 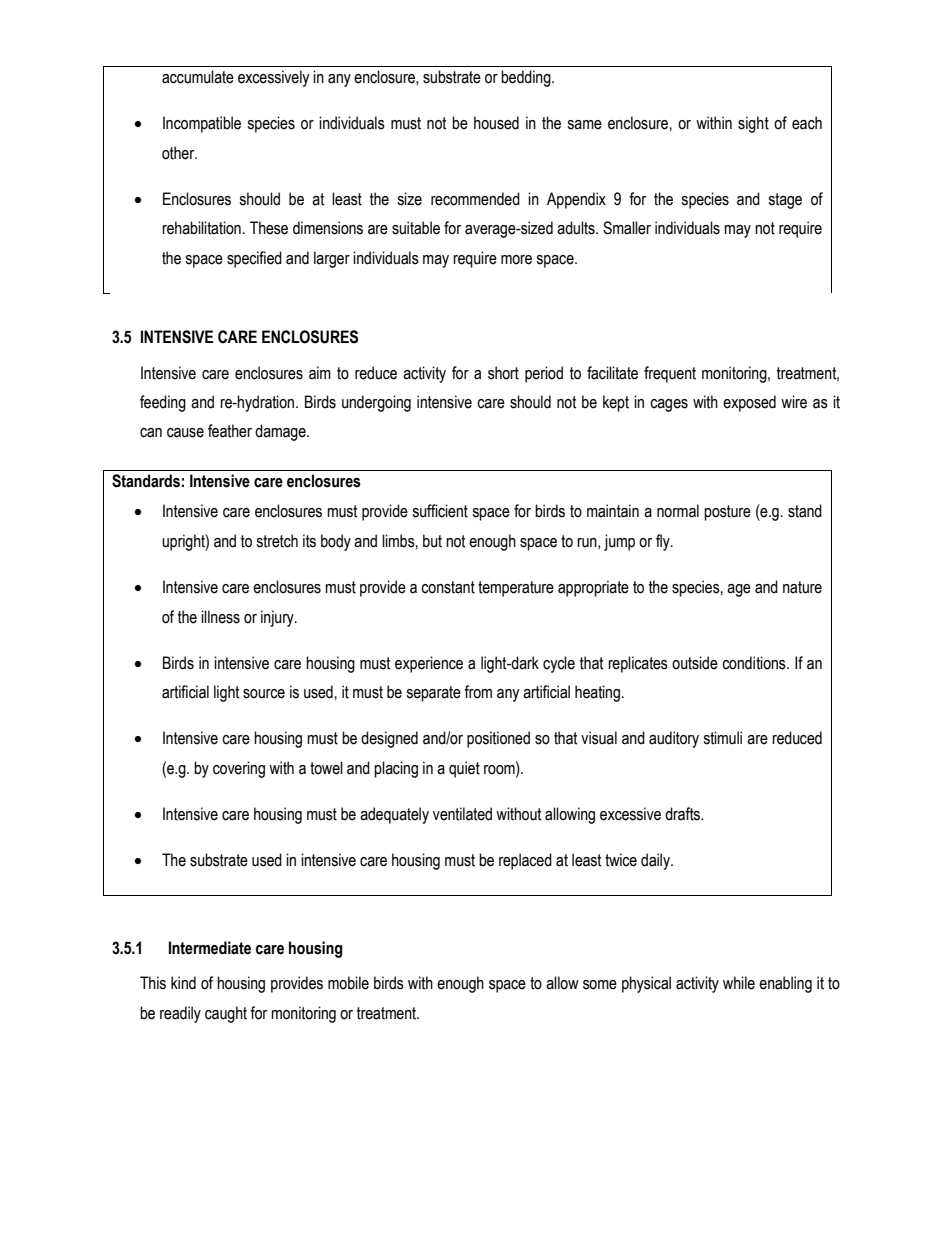 I want to click on caught, so click(x=226, y=1014).
